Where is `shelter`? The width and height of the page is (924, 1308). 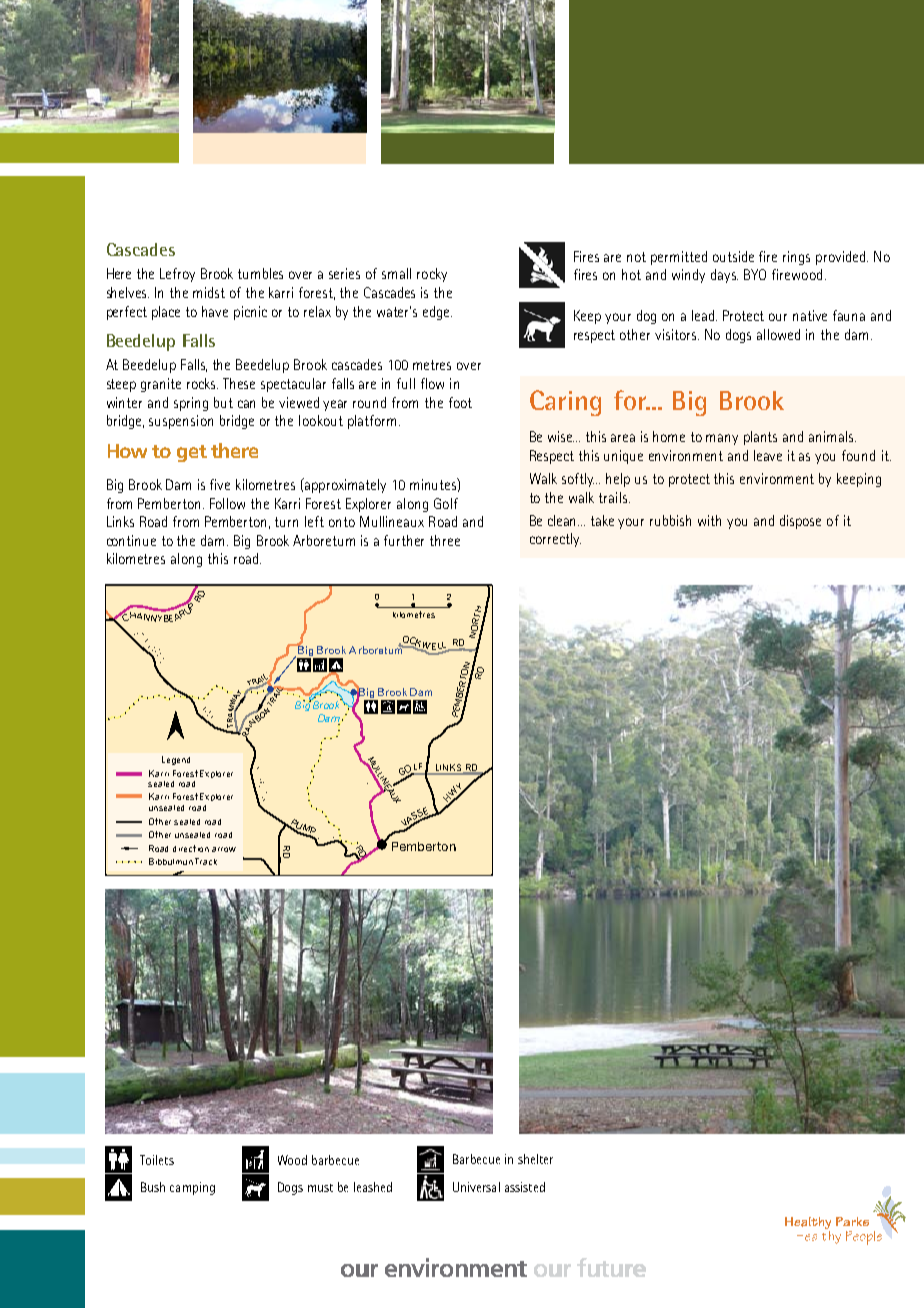 shelter is located at coordinates (535, 1159).
